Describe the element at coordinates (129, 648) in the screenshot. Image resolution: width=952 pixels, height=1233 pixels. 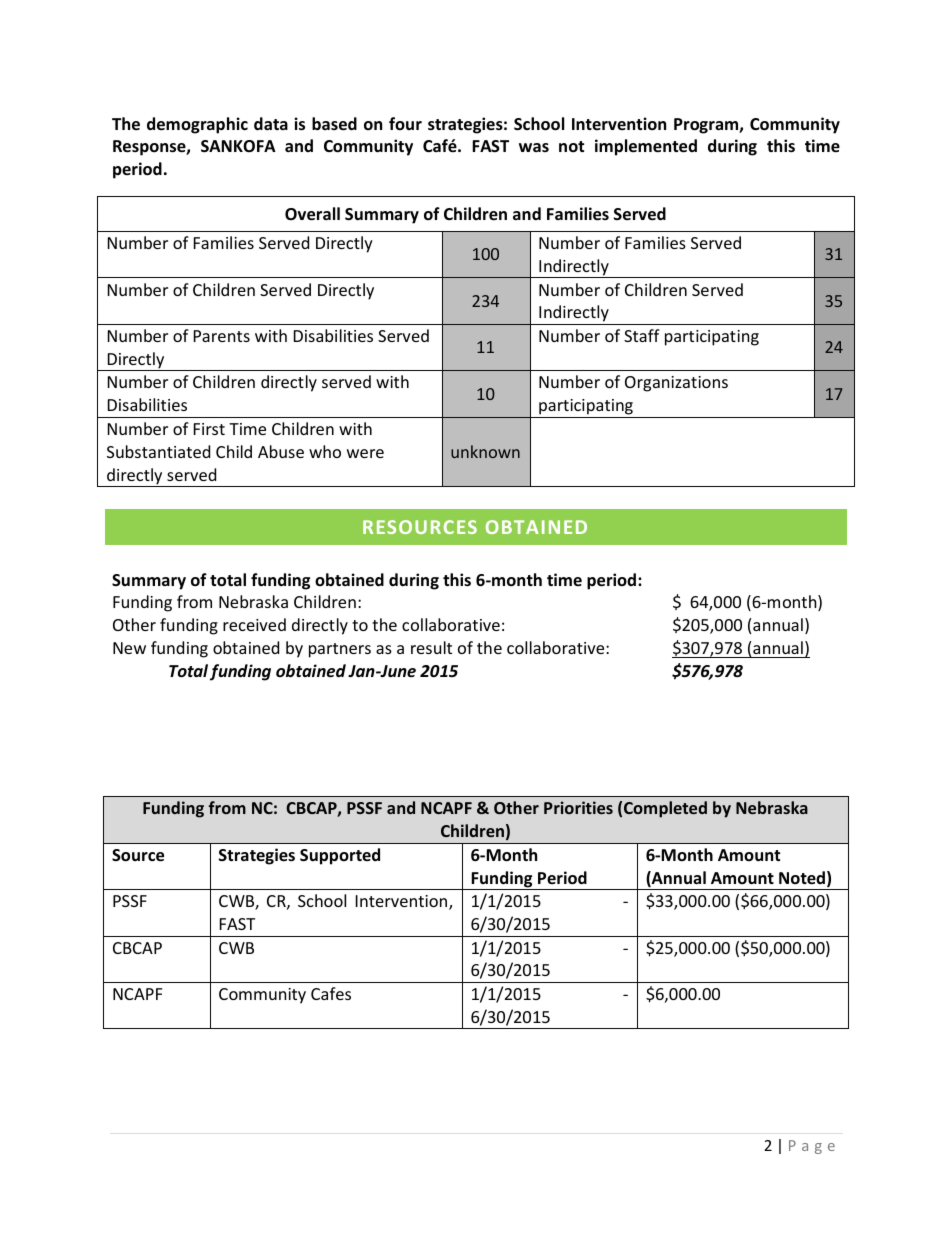
I see `New` at that location.
